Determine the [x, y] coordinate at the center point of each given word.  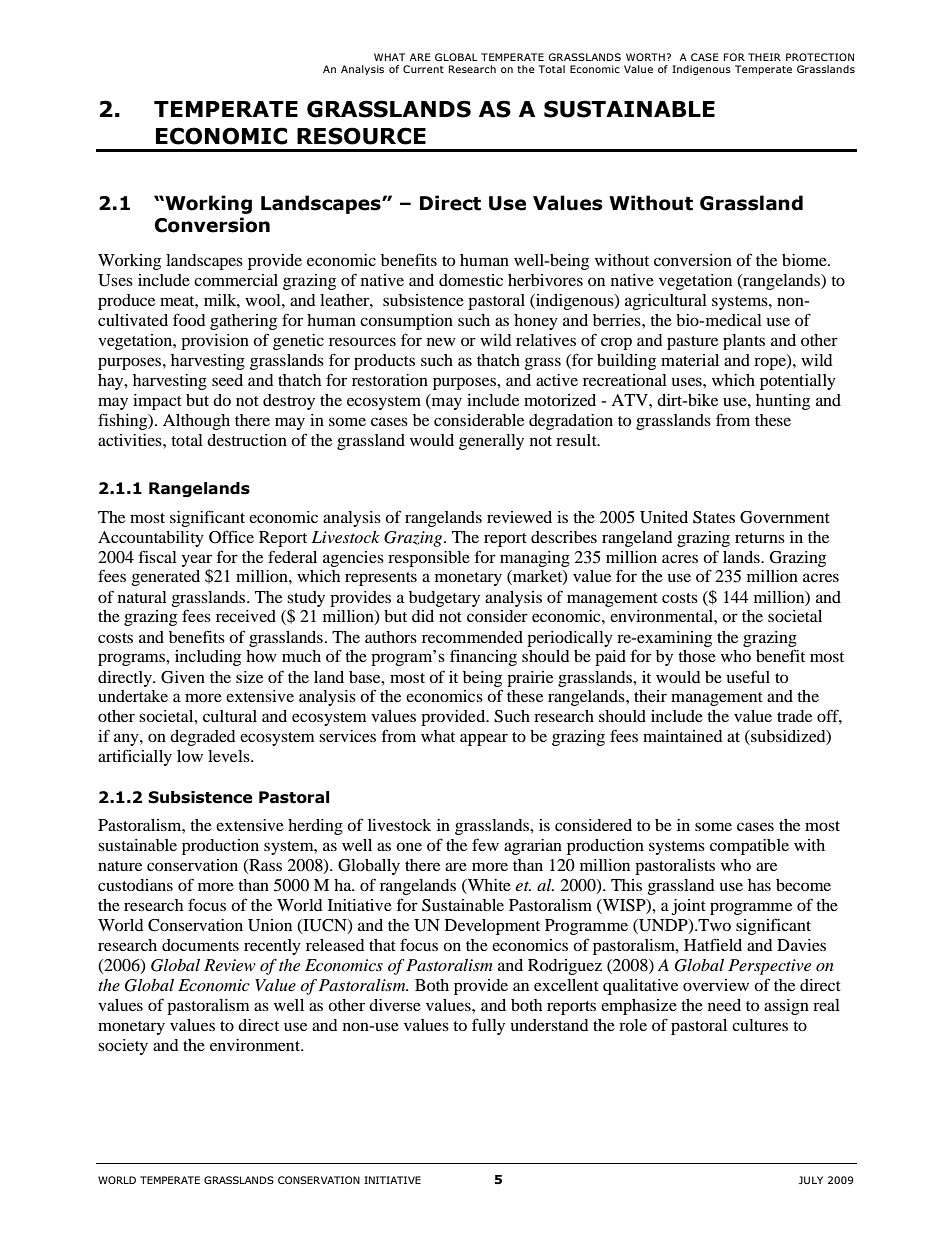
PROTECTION [820, 57]
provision [215, 342]
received [246, 616]
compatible [749, 847]
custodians [135, 885]
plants [744, 342]
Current [423, 69]
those [697, 656]
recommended [472, 637]
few [485, 844]
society [123, 1047]
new [441, 341]
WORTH [645, 57]
